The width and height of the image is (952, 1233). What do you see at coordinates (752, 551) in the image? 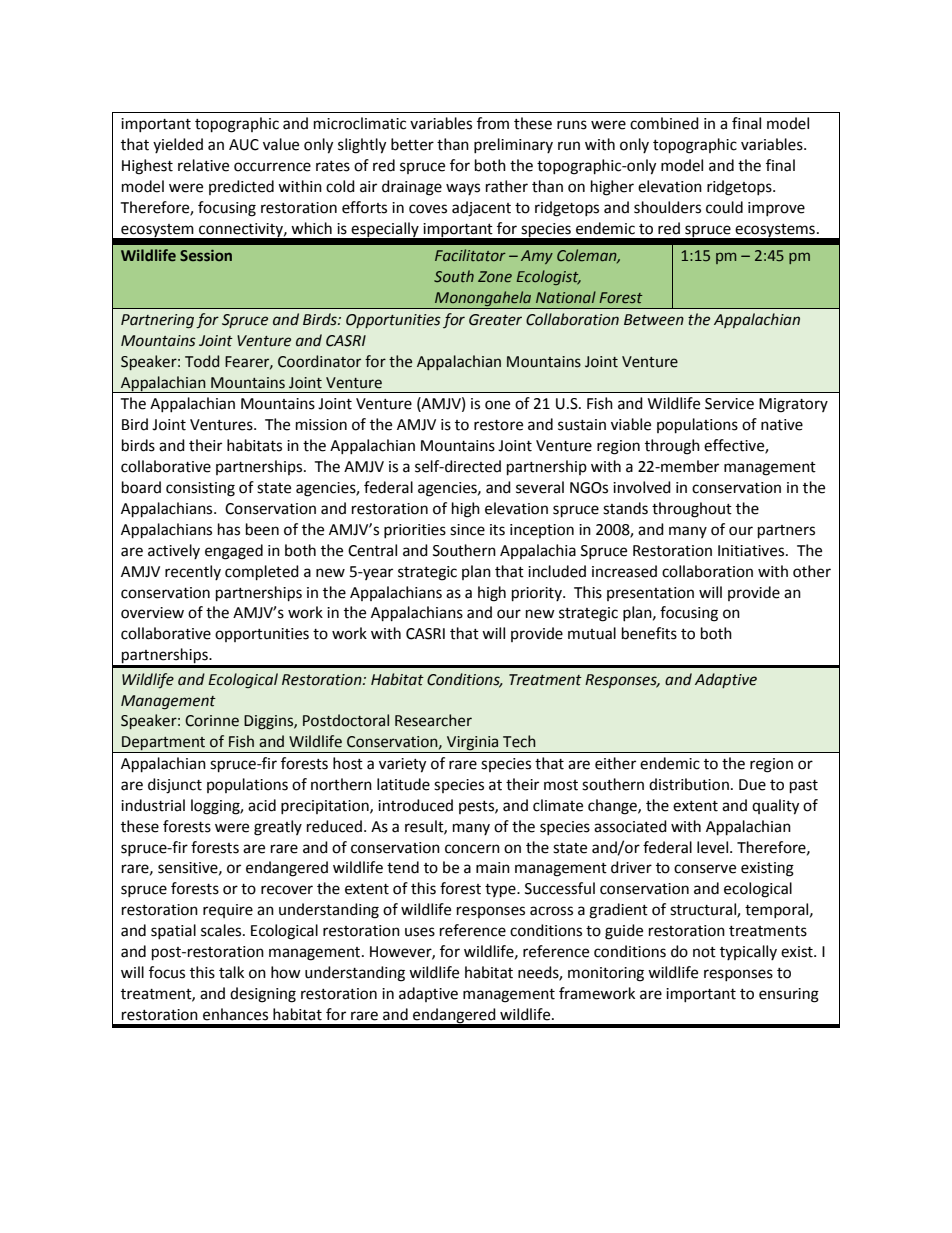
I see `Initiatives` at bounding box center [752, 551].
